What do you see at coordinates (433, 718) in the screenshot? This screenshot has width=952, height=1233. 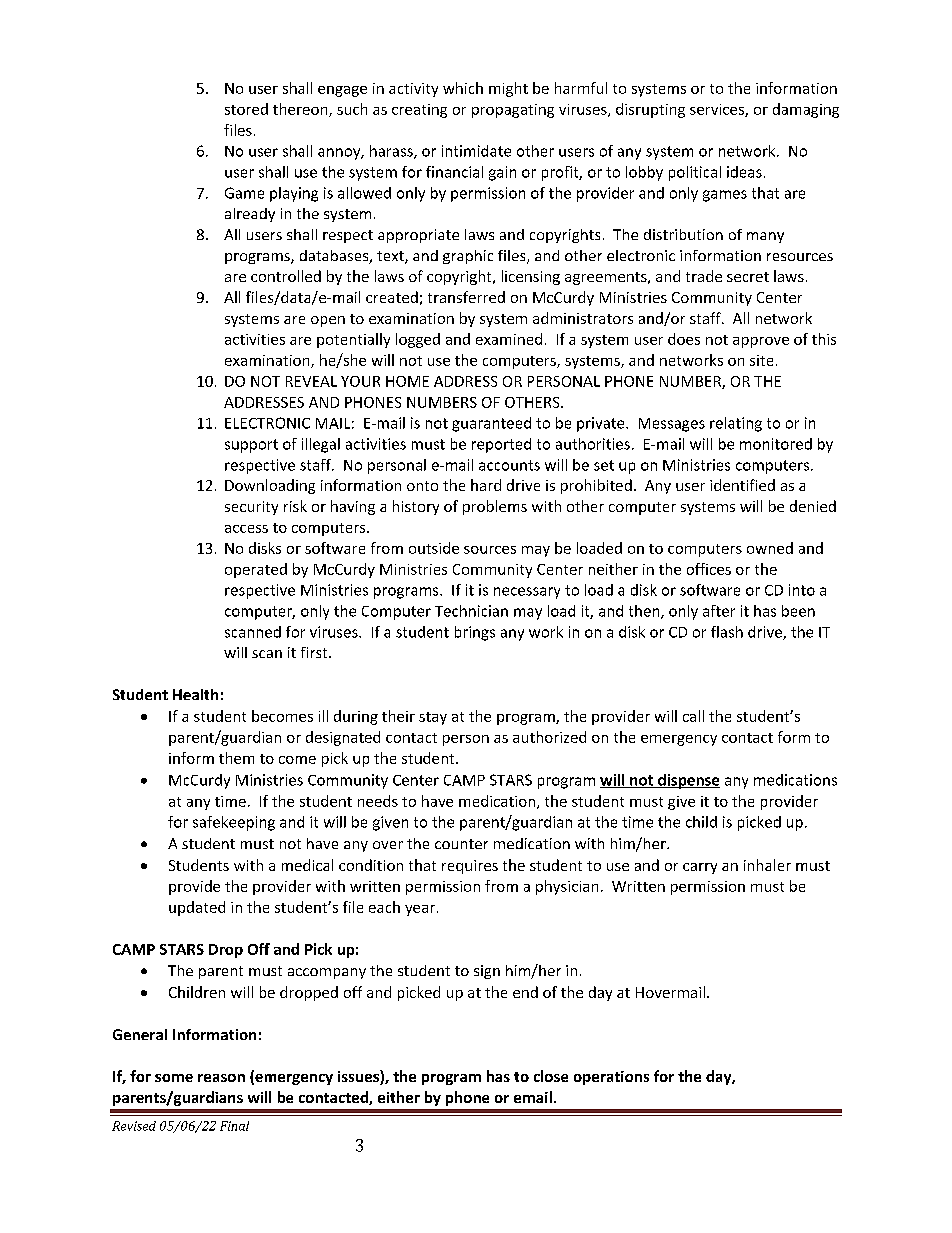 I see `stay` at bounding box center [433, 718].
